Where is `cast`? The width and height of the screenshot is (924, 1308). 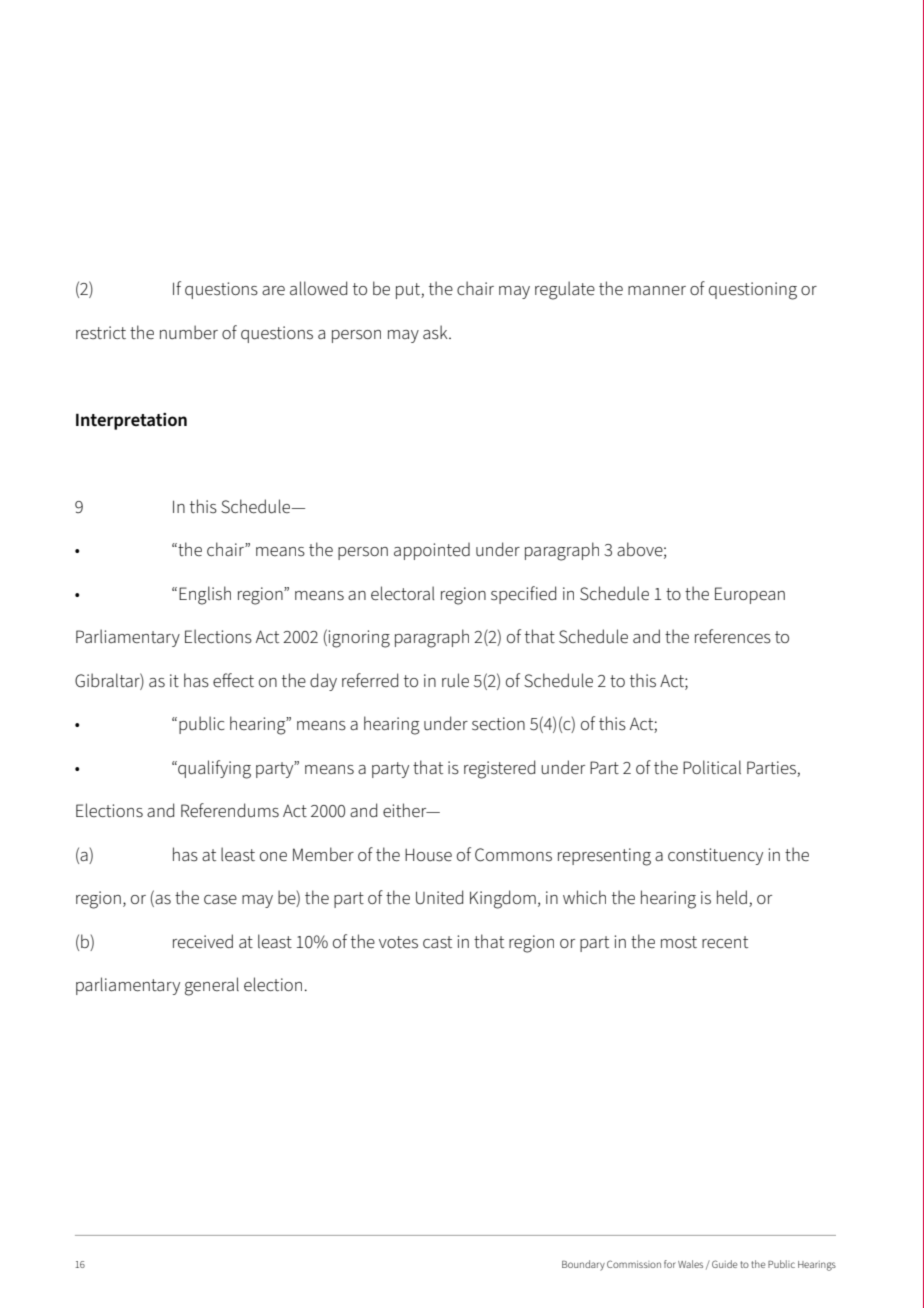
cast is located at coordinates (437, 942).
